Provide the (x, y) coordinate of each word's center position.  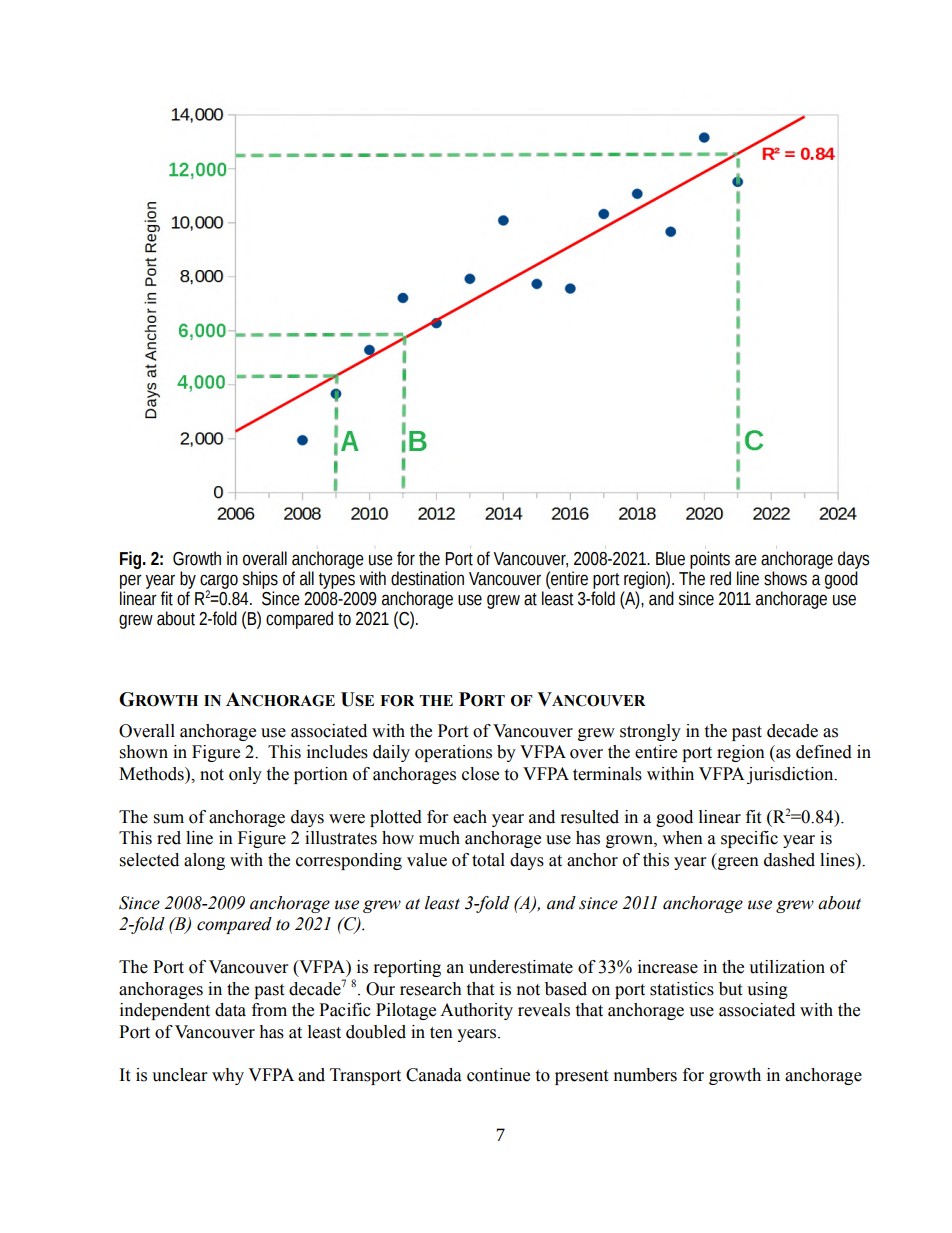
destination (427, 578)
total (488, 860)
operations (453, 753)
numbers (645, 1075)
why (228, 1076)
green (737, 863)
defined (824, 752)
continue (498, 1075)
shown (144, 752)
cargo (219, 582)
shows (785, 578)
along (204, 861)
